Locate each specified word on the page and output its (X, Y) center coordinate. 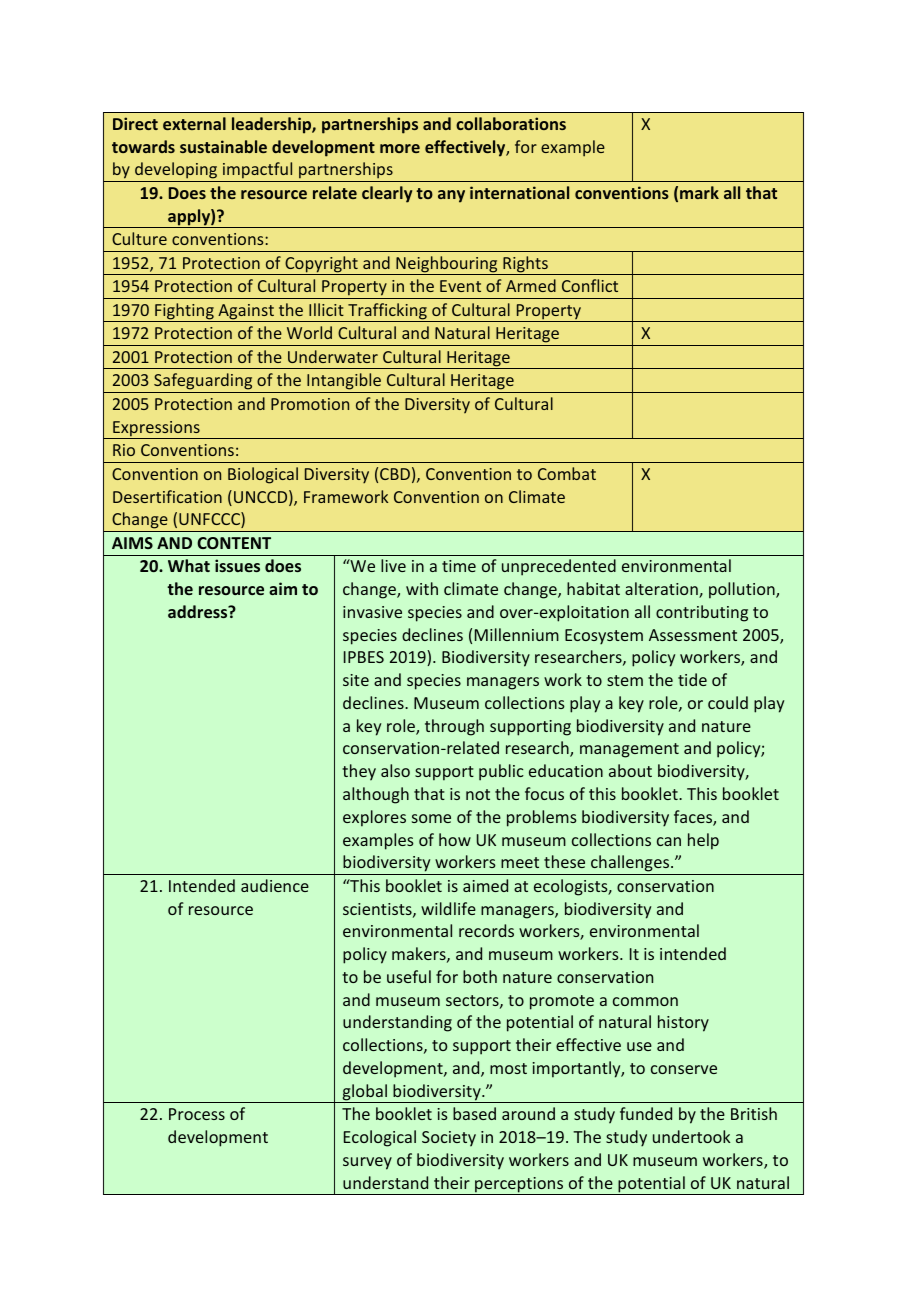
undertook (691, 1136)
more (400, 148)
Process (197, 1114)
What (189, 565)
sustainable (223, 146)
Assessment (693, 635)
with (422, 588)
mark (699, 192)
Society (449, 1139)
